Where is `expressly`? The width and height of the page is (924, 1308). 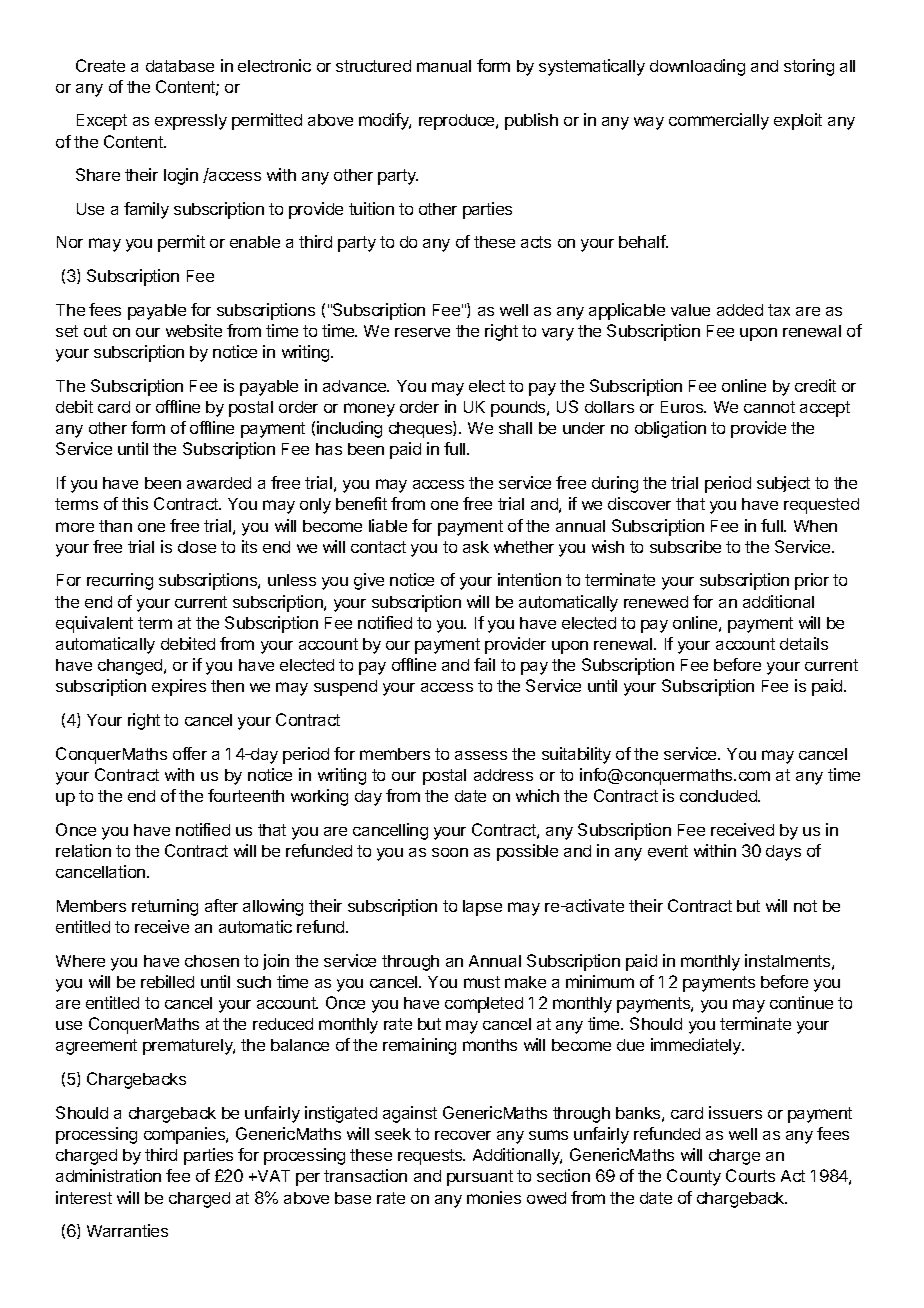 expressly is located at coordinates (191, 122).
